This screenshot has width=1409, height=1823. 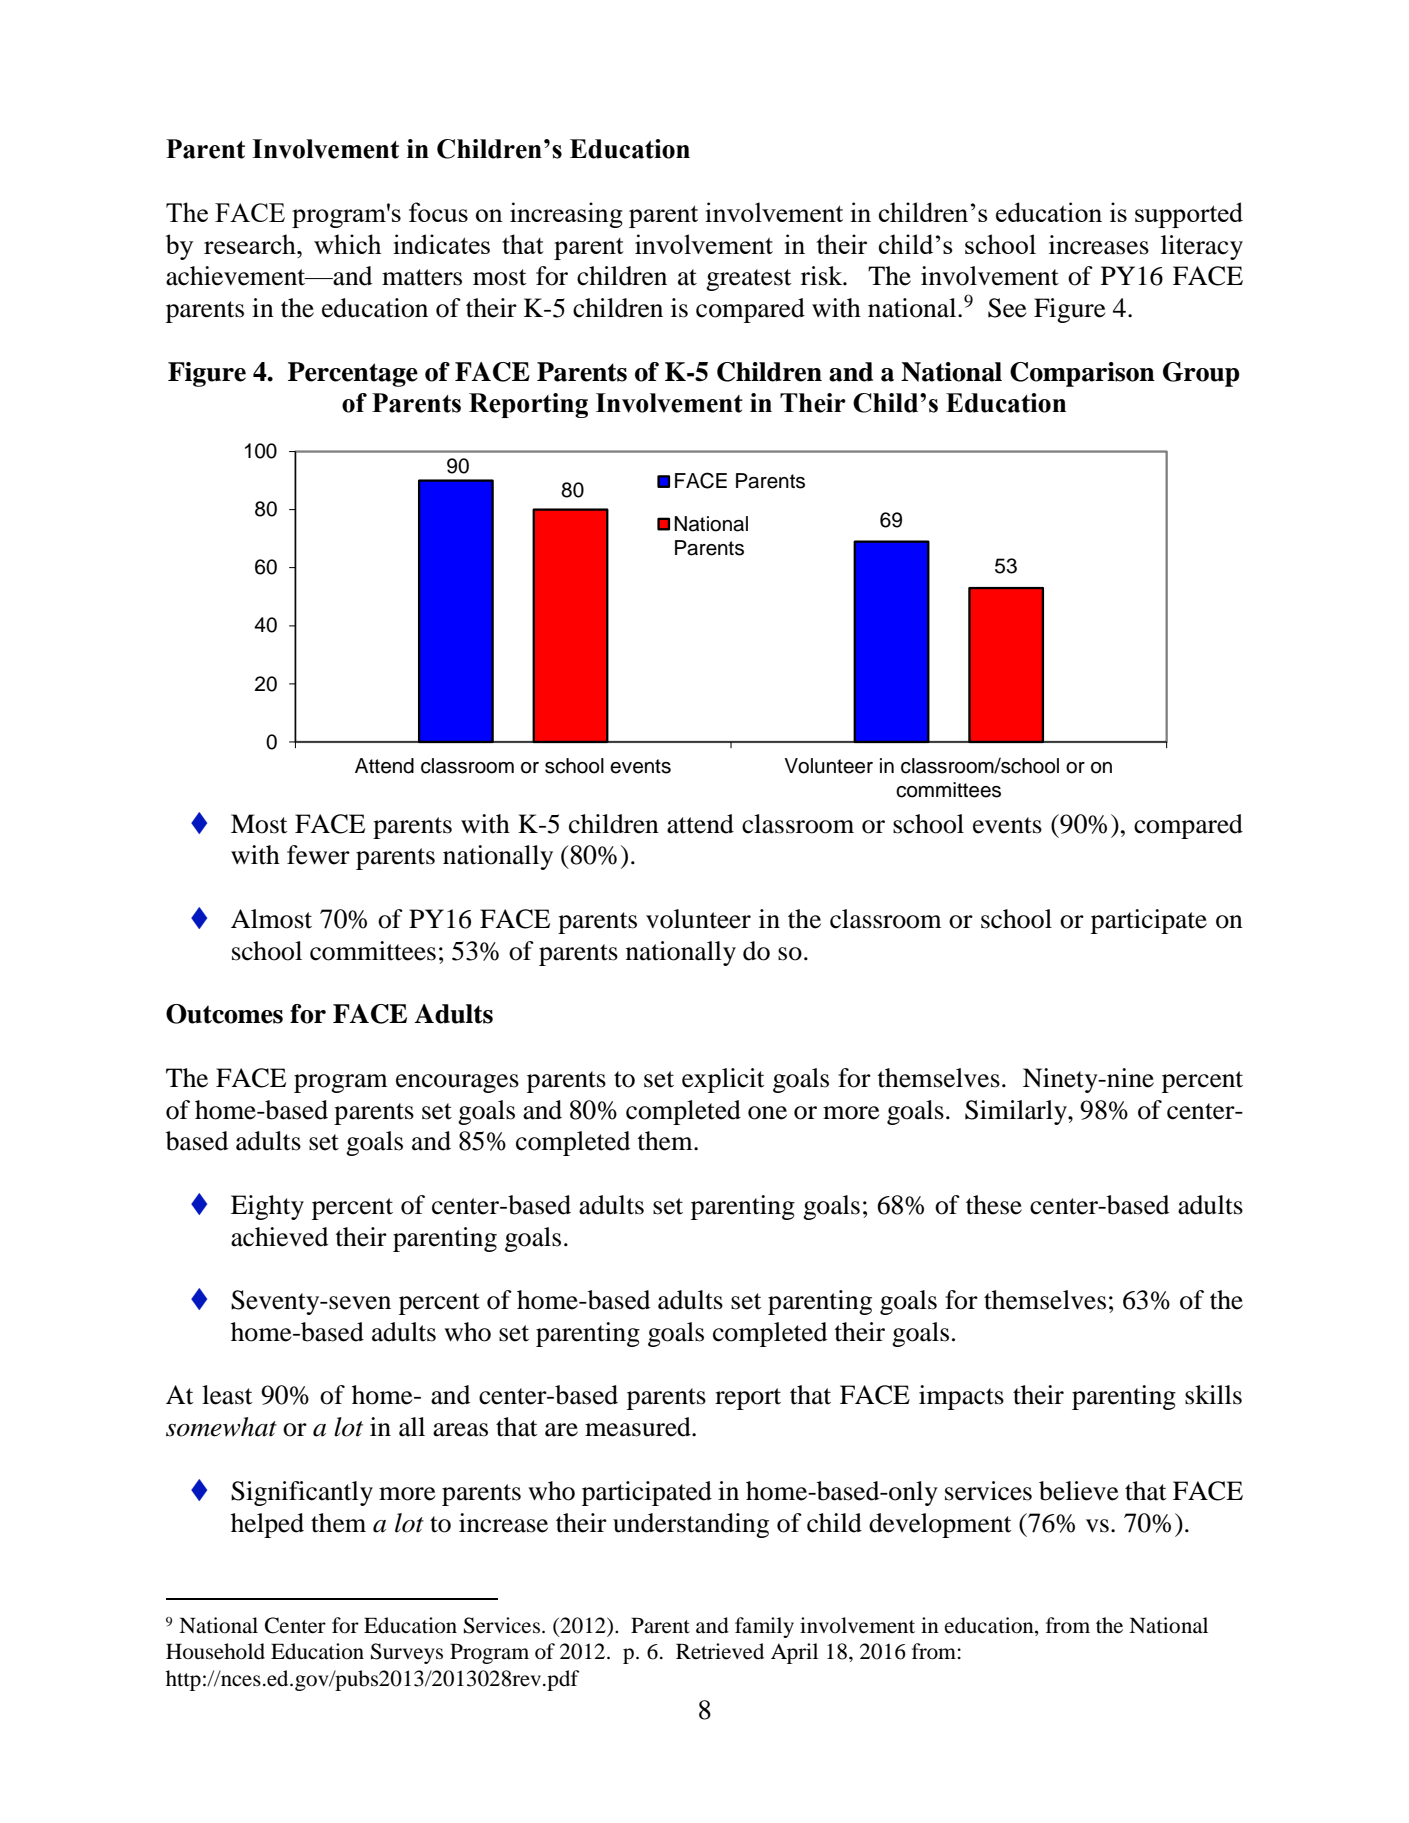 I want to click on believe, so click(x=1078, y=1491).
